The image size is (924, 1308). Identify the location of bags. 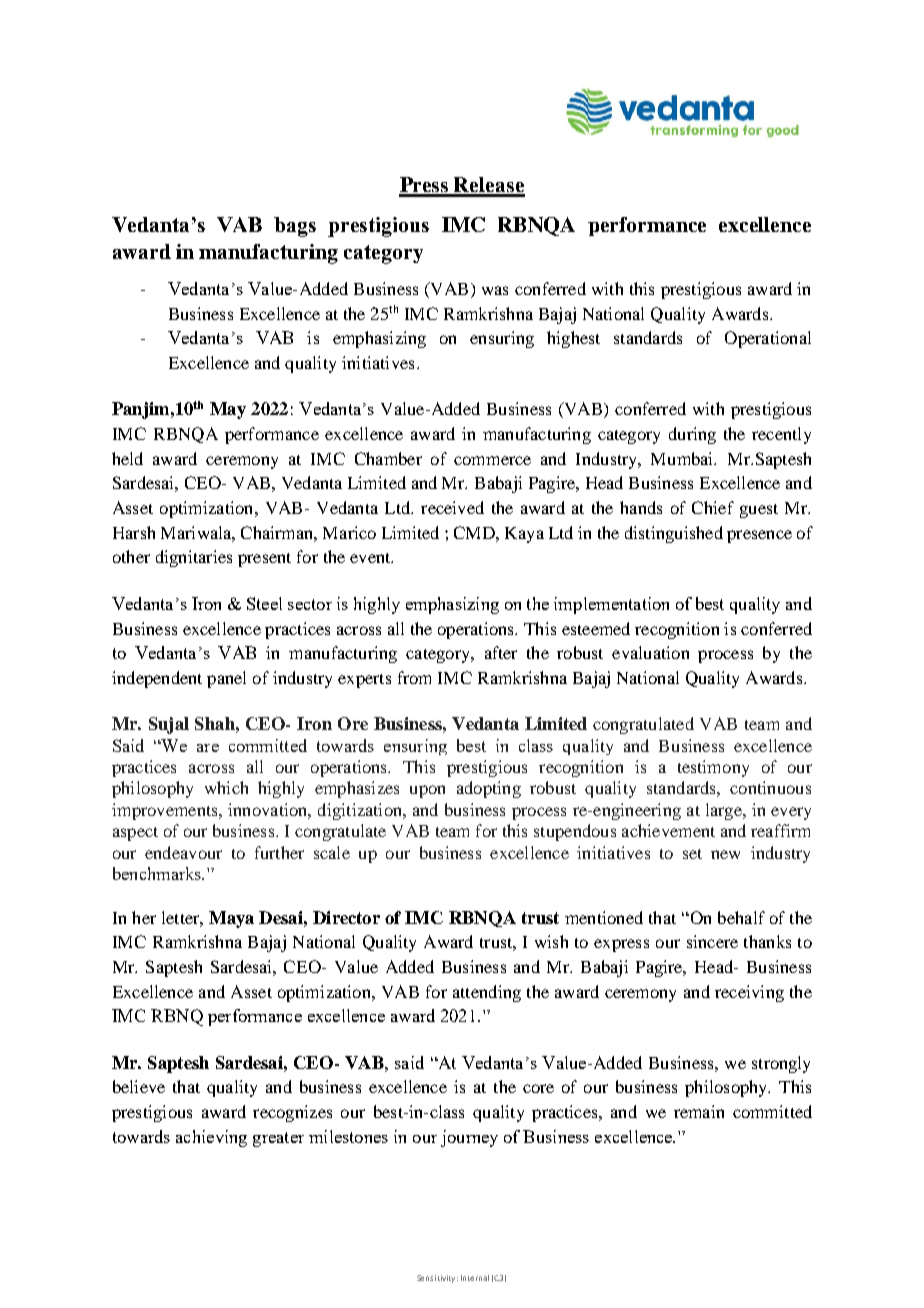
(295, 227).
